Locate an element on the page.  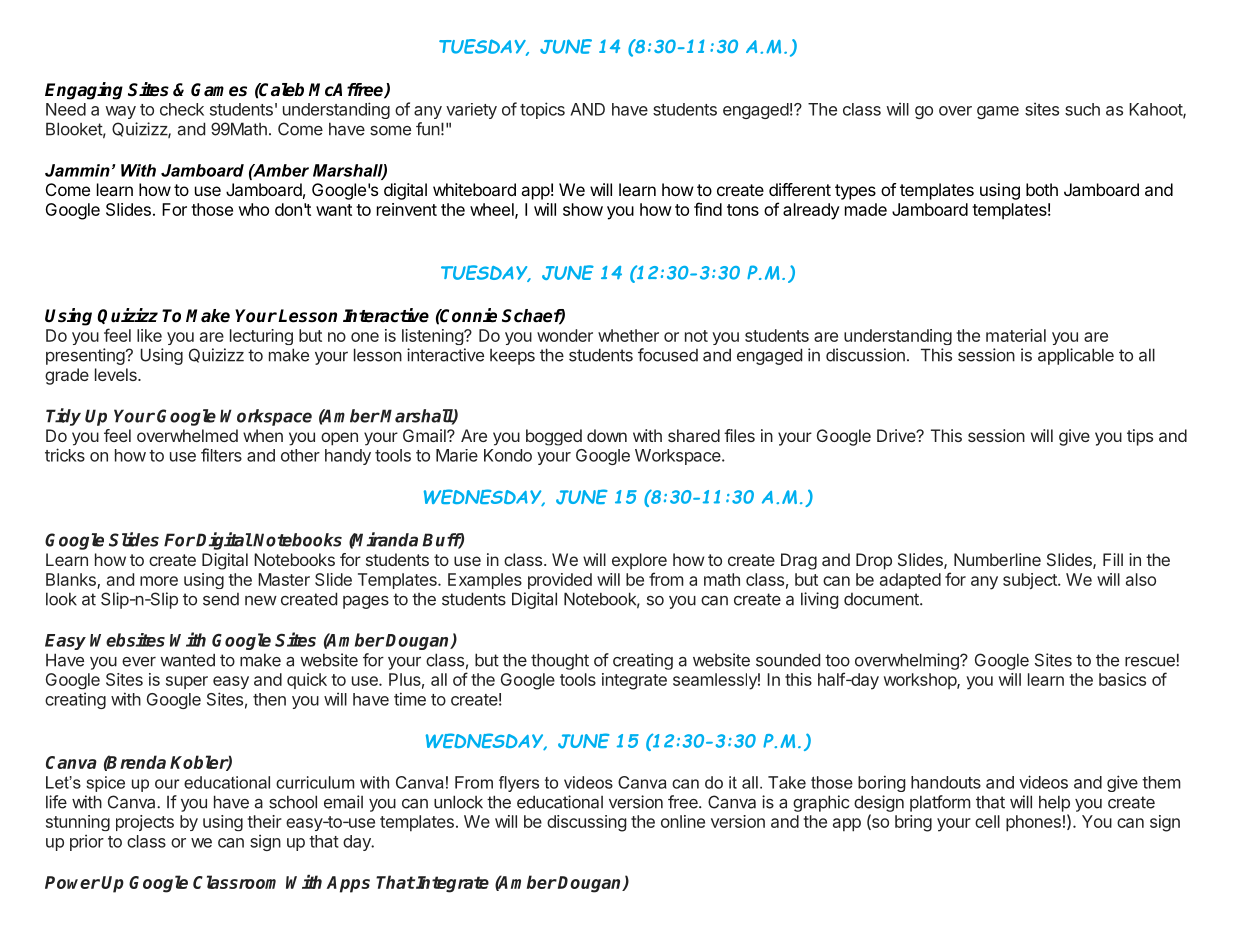
applicable is located at coordinates (1076, 356).
